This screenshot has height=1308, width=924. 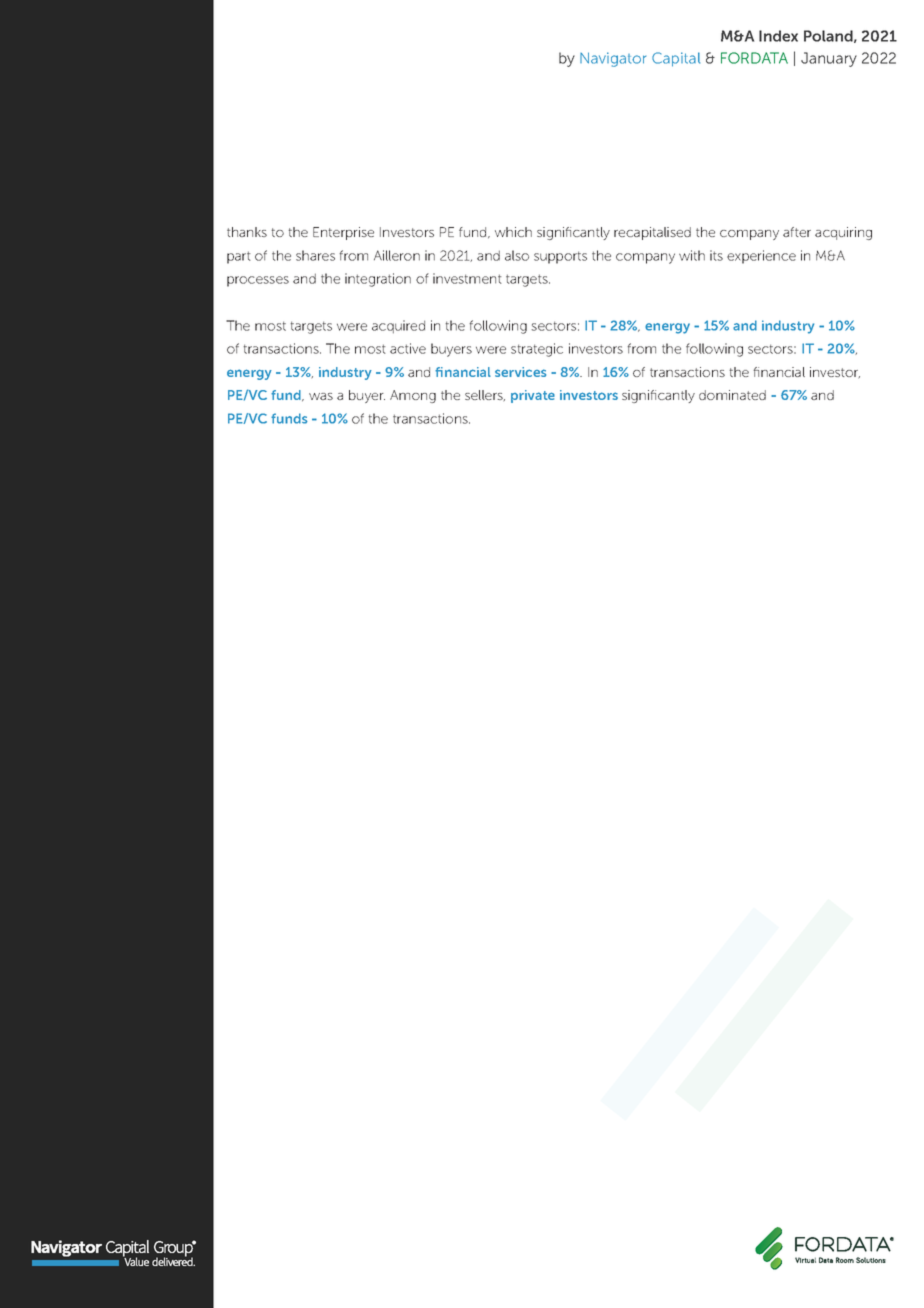 I want to click on Enterprise, so click(x=343, y=233).
